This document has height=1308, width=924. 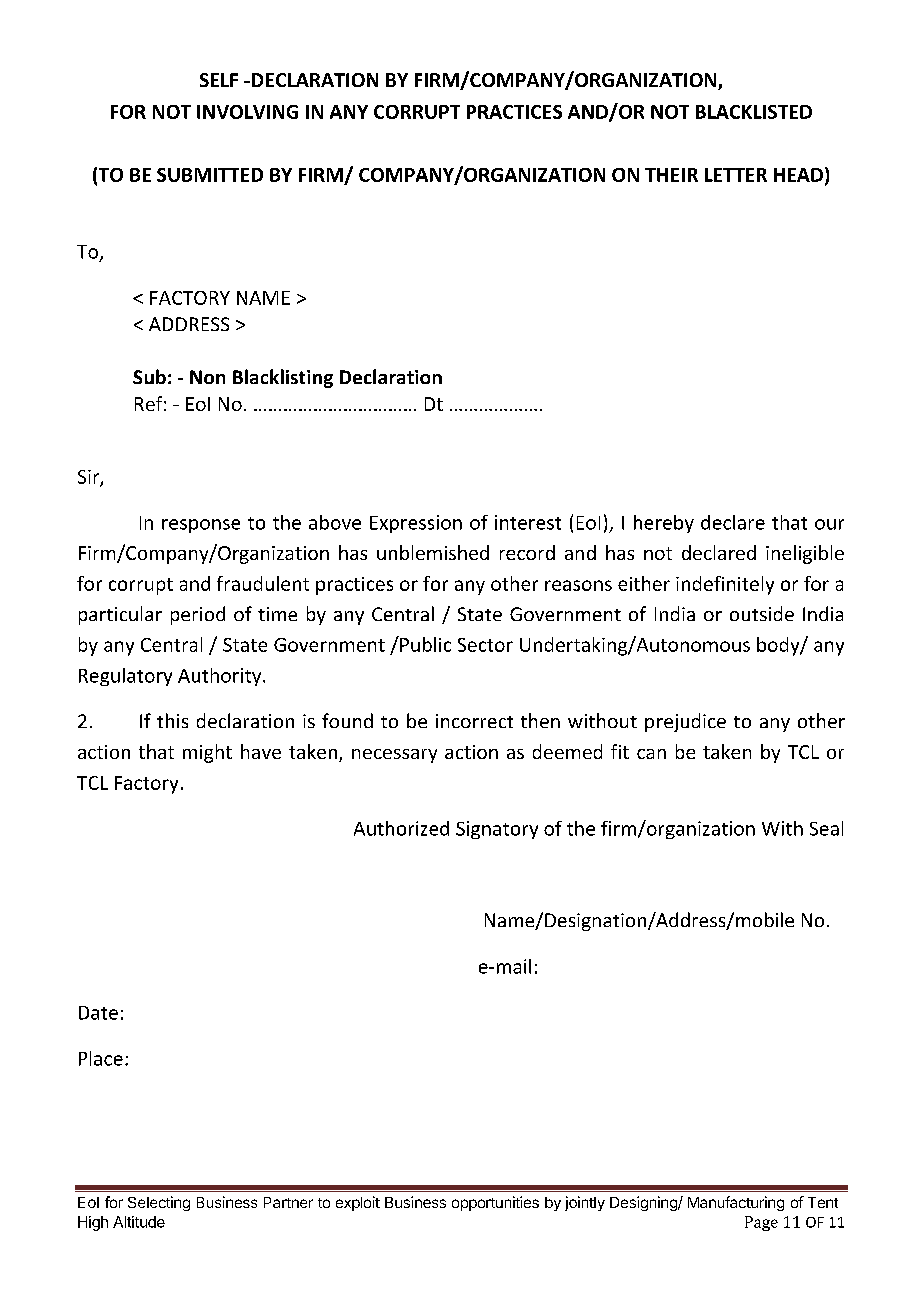 What do you see at coordinates (495, 1203) in the document?
I see `opportunities` at bounding box center [495, 1203].
